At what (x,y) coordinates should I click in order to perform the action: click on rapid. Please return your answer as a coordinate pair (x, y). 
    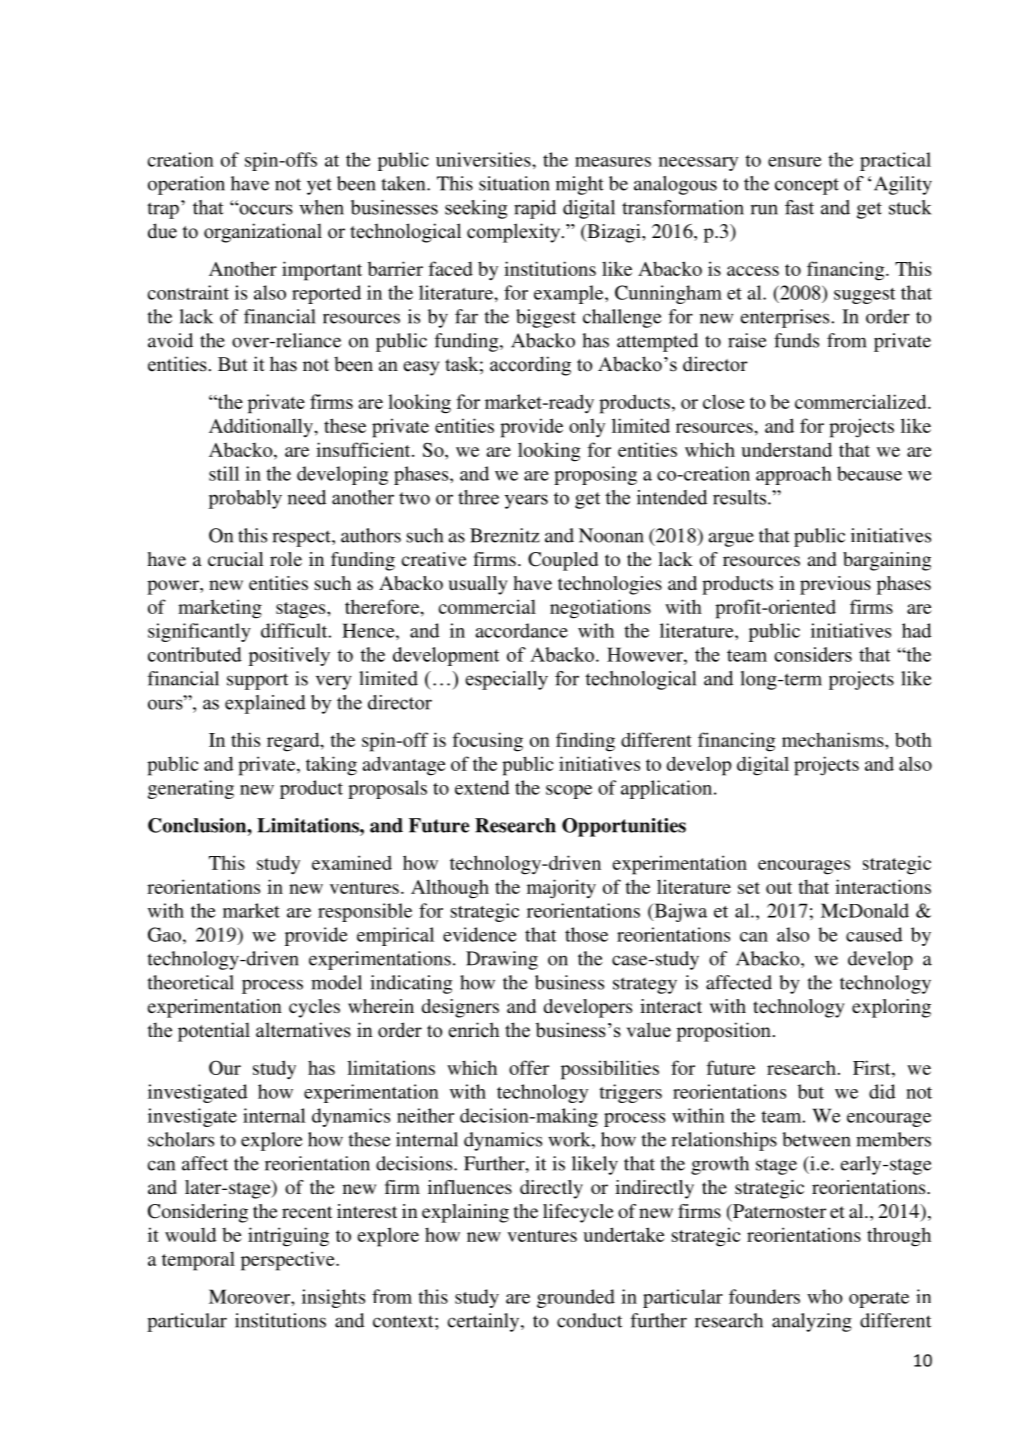
    Looking at the image, I should click on (535, 209).
